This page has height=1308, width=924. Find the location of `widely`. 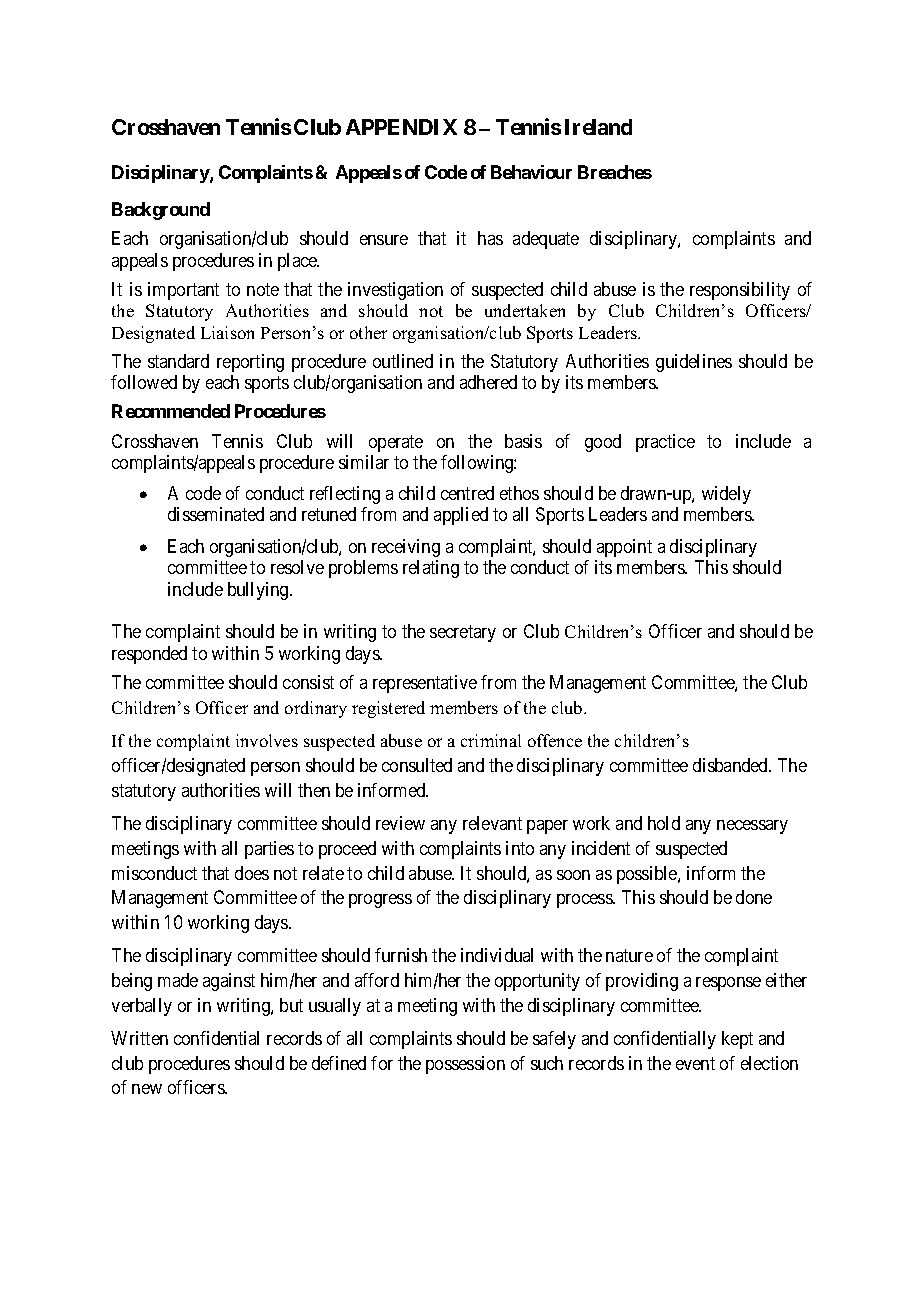

widely is located at coordinates (726, 495).
